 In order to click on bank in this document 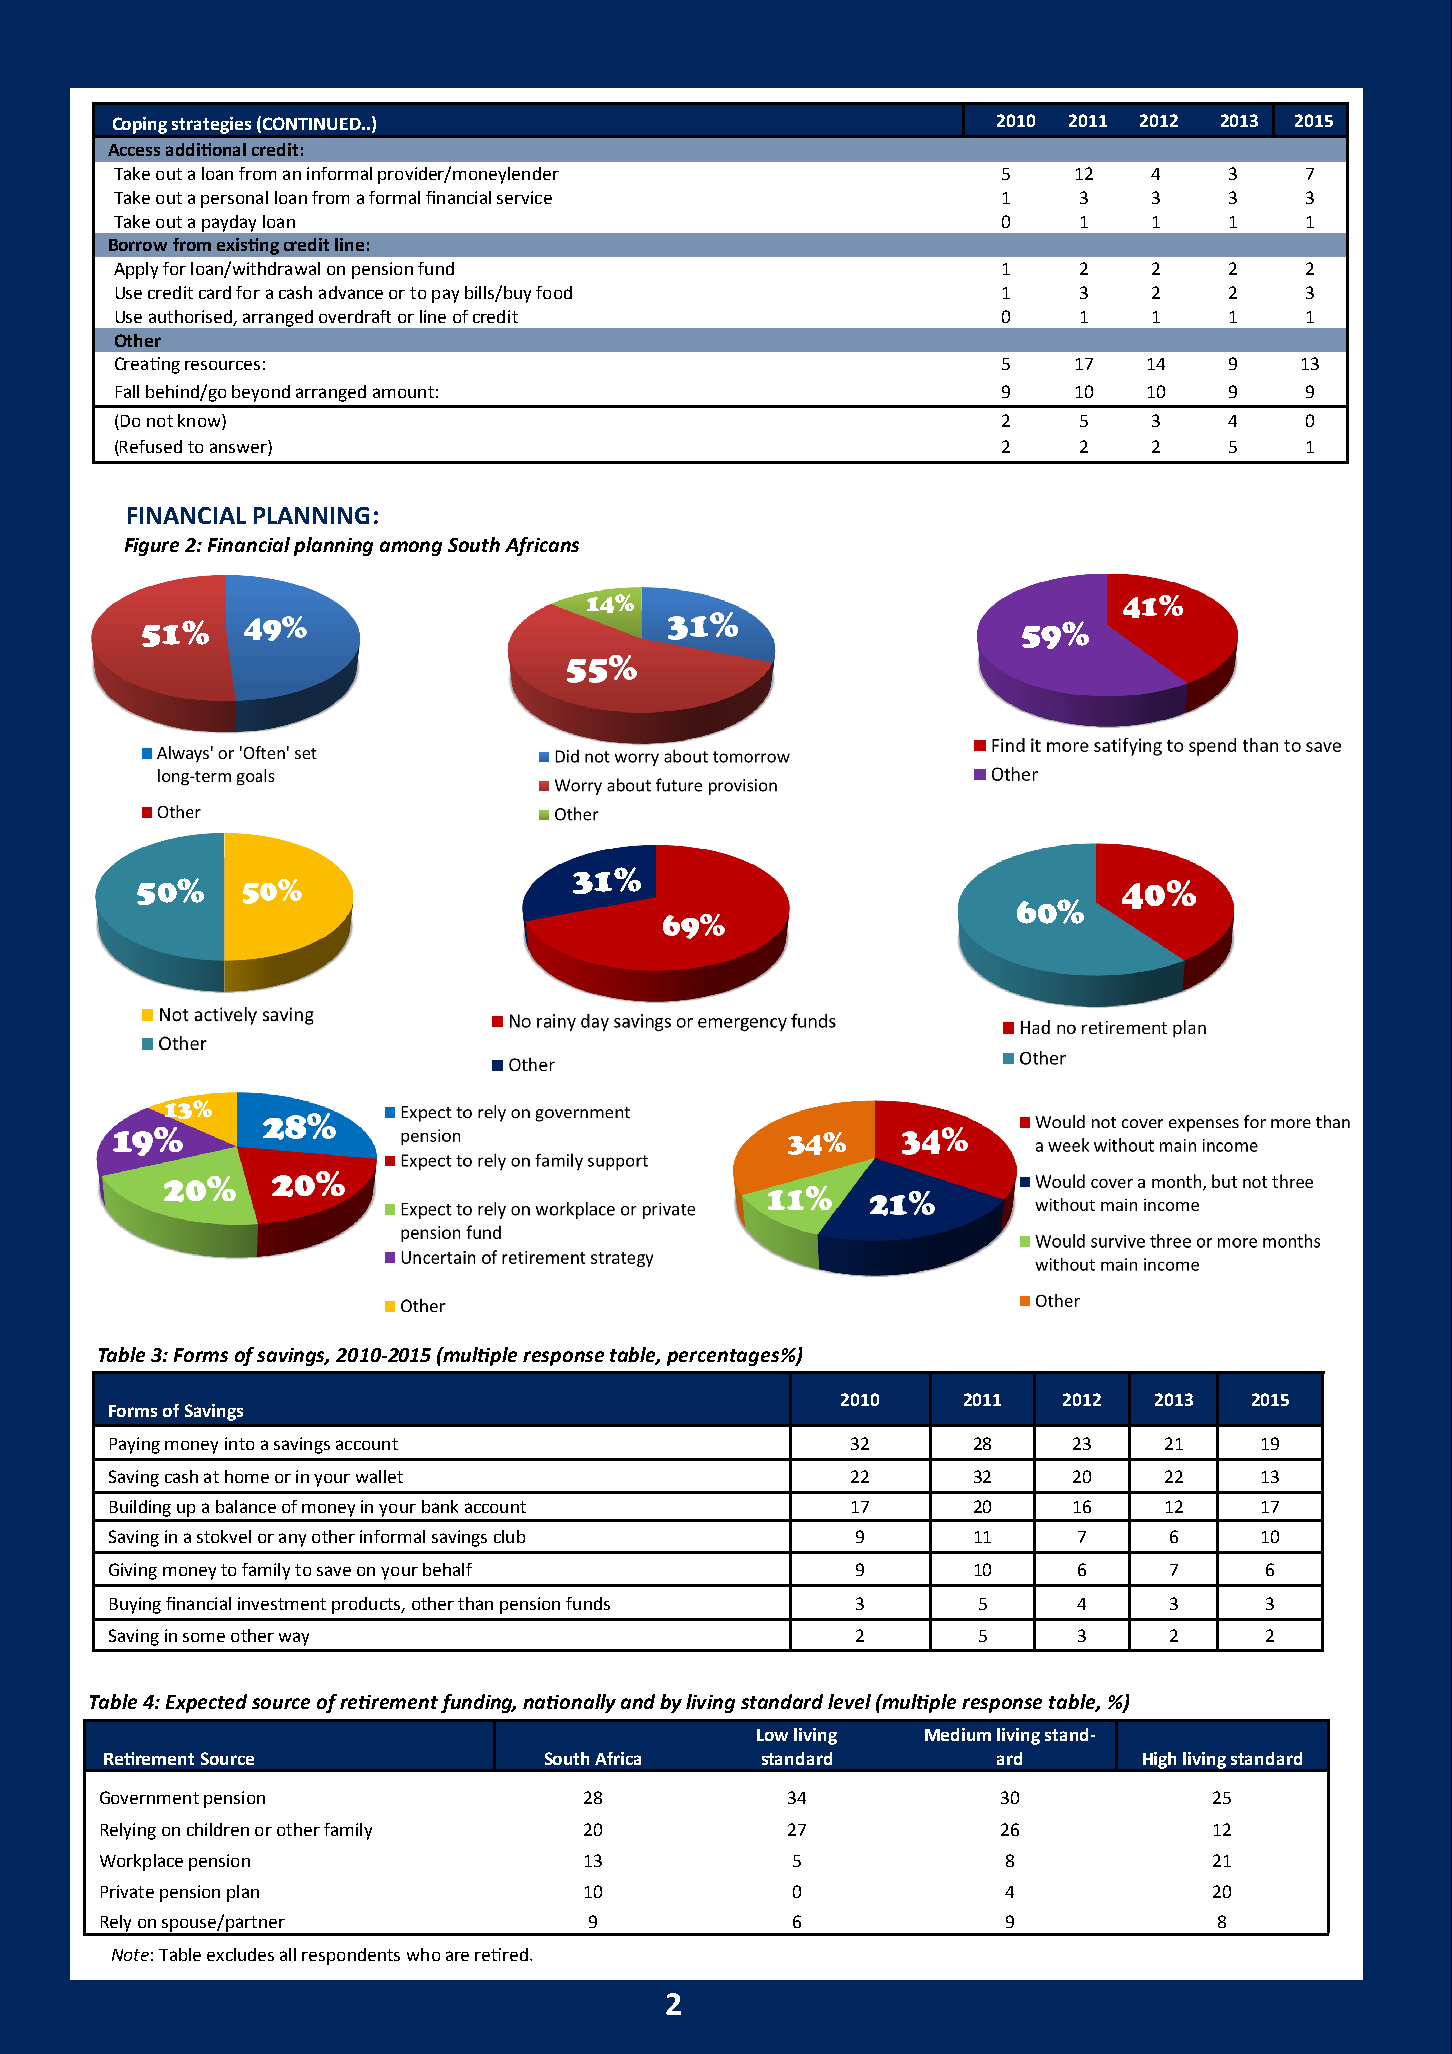, I will do `click(440, 1506)`.
